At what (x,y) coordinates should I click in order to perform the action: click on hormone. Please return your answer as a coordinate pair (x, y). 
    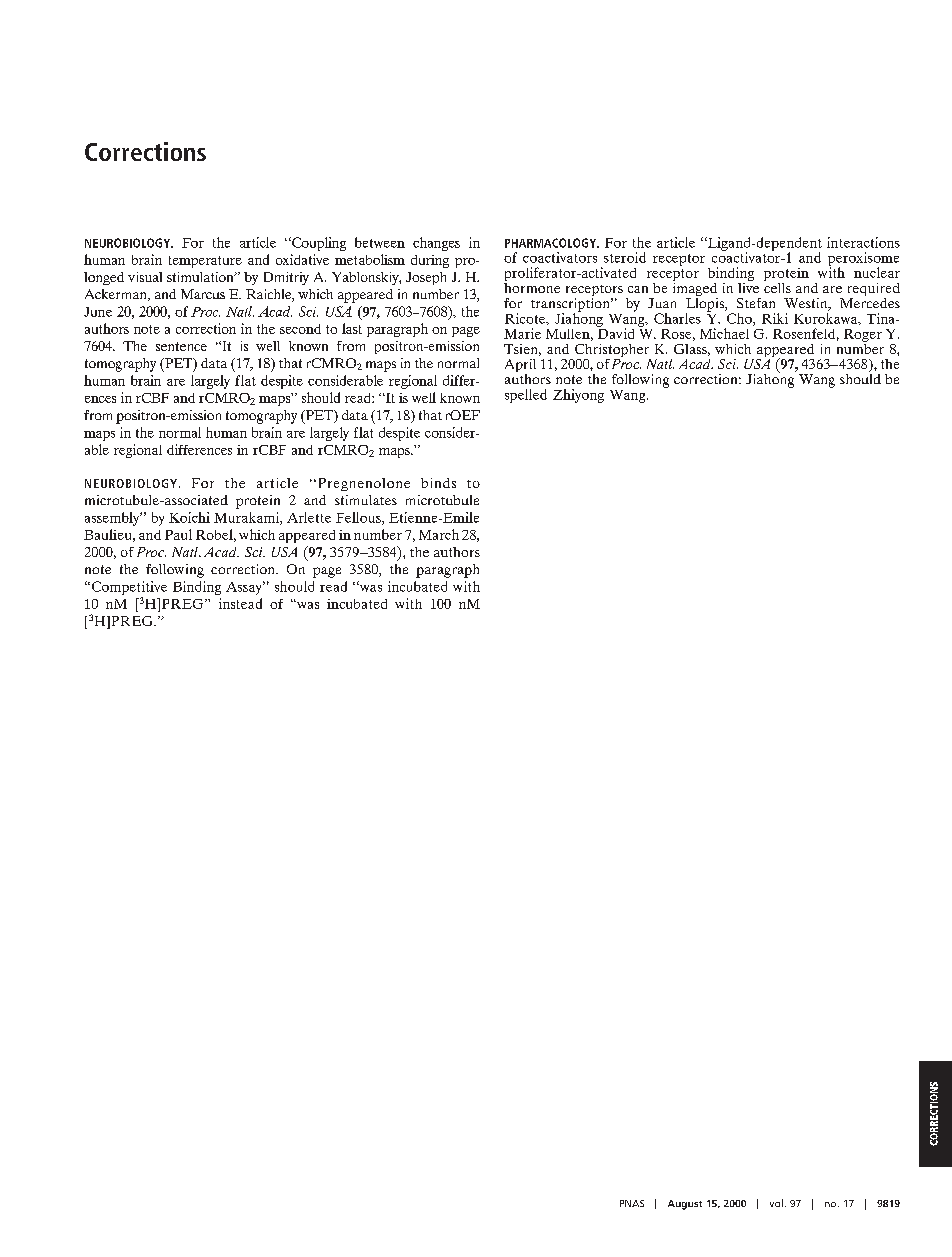
    Looking at the image, I should click on (532, 286).
